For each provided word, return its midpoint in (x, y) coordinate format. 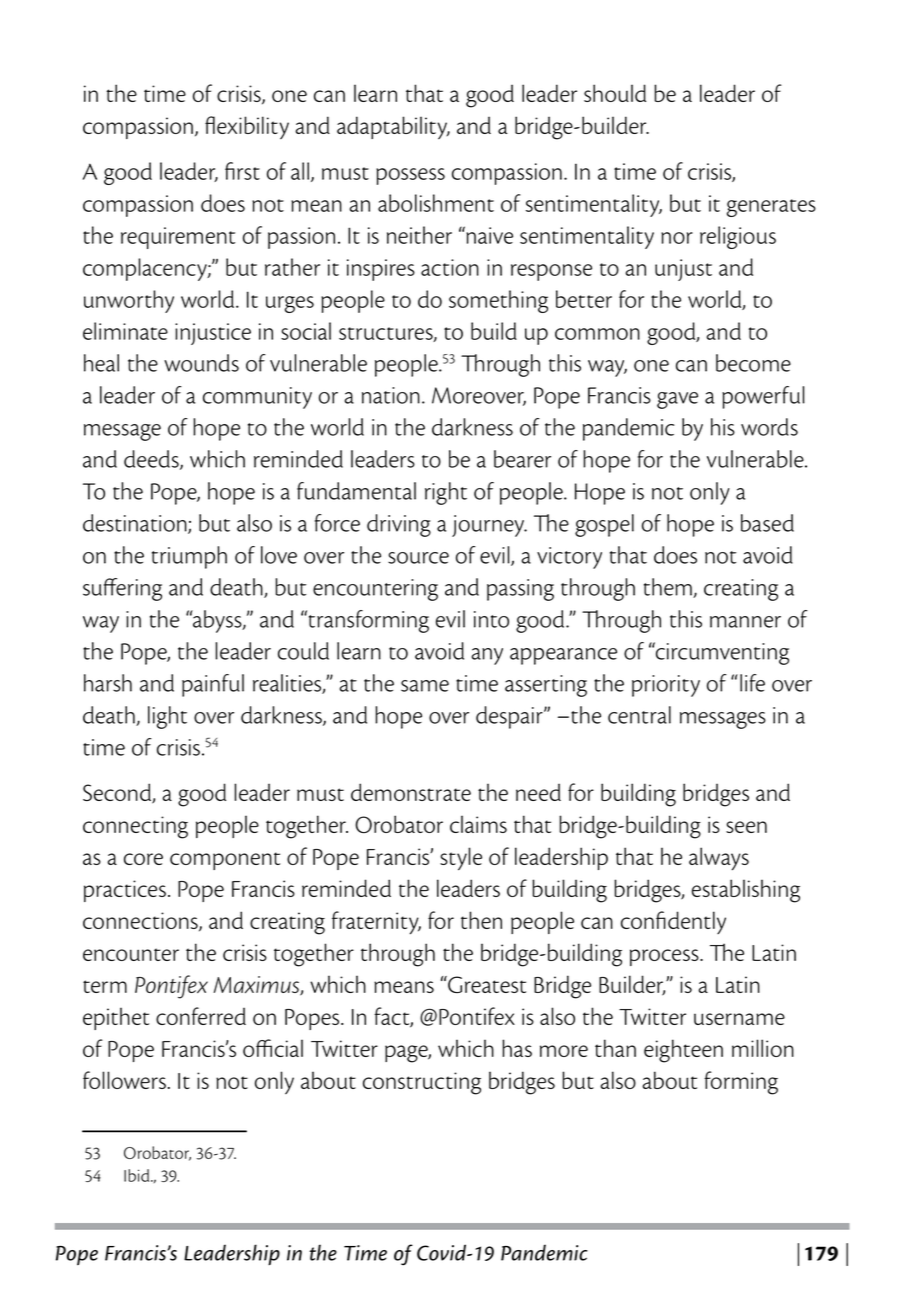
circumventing (721, 653)
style (461, 859)
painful (213, 685)
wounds (201, 363)
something (498, 301)
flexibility (247, 127)
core (143, 859)
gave (677, 400)
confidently (673, 922)
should (615, 93)
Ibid (138, 1175)
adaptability (393, 127)
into (491, 619)
